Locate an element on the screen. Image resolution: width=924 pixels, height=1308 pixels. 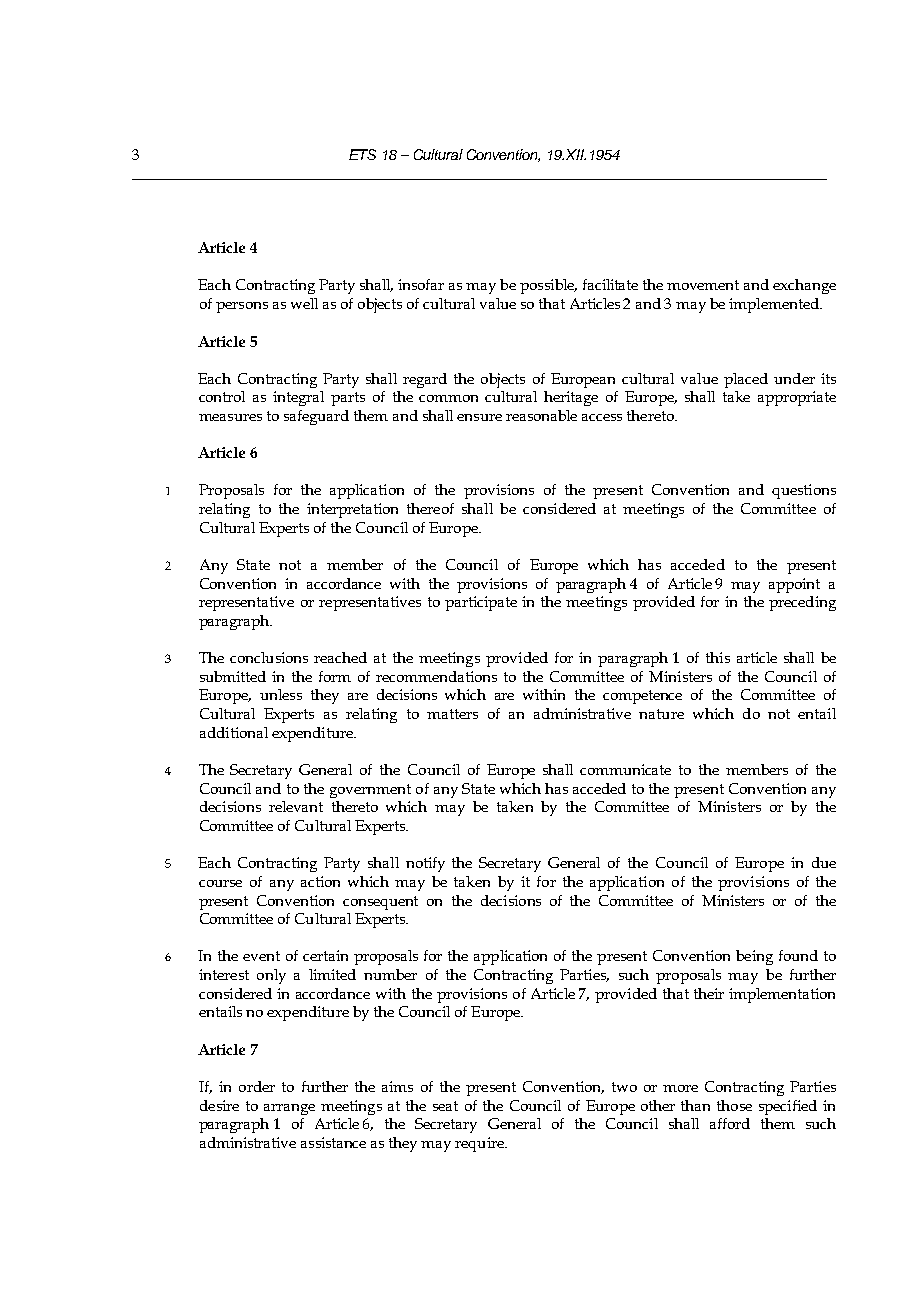
movement is located at coordinates (703, 285).
